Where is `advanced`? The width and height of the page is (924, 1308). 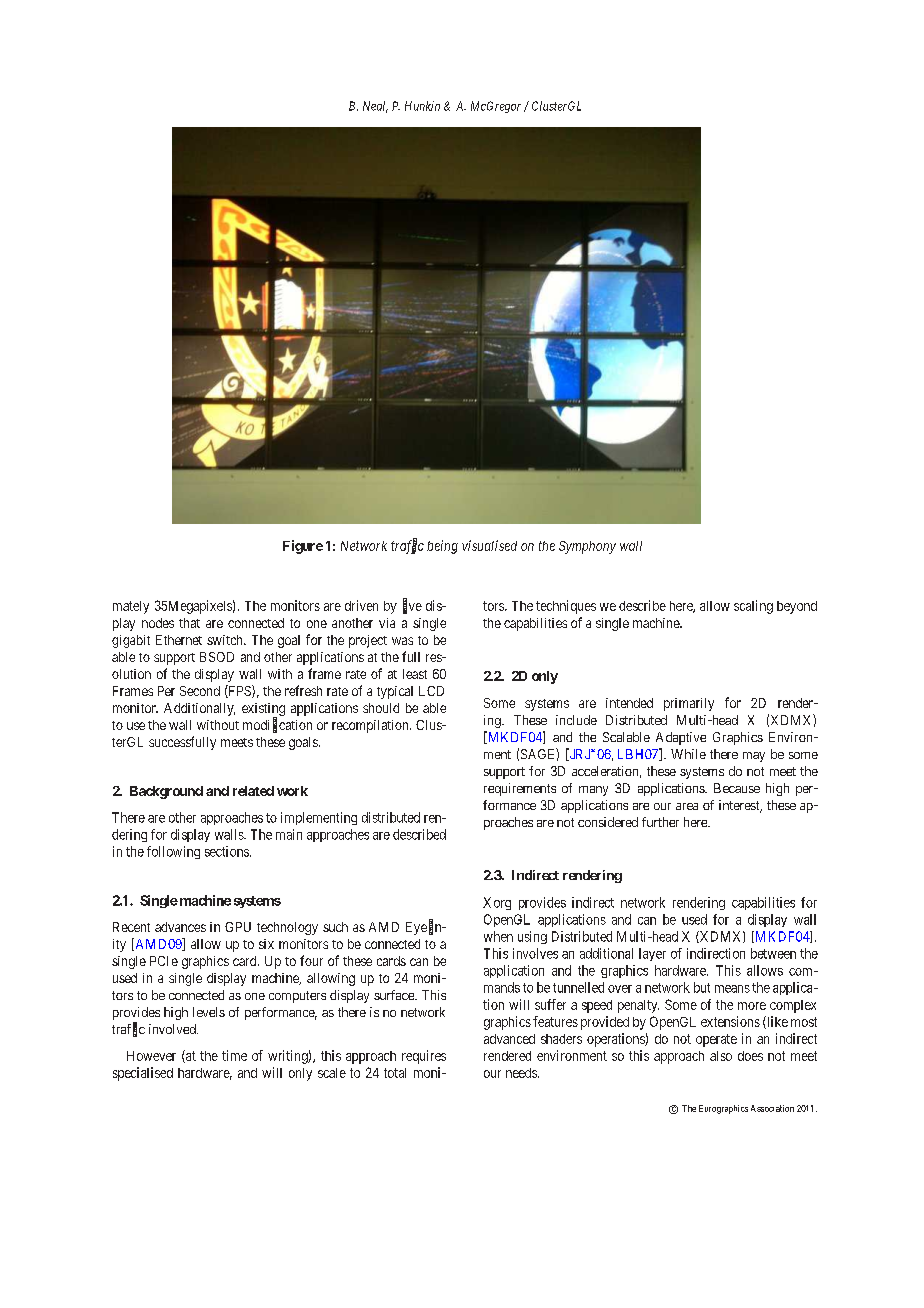
advanced is located at coordinates (509, 1039).
